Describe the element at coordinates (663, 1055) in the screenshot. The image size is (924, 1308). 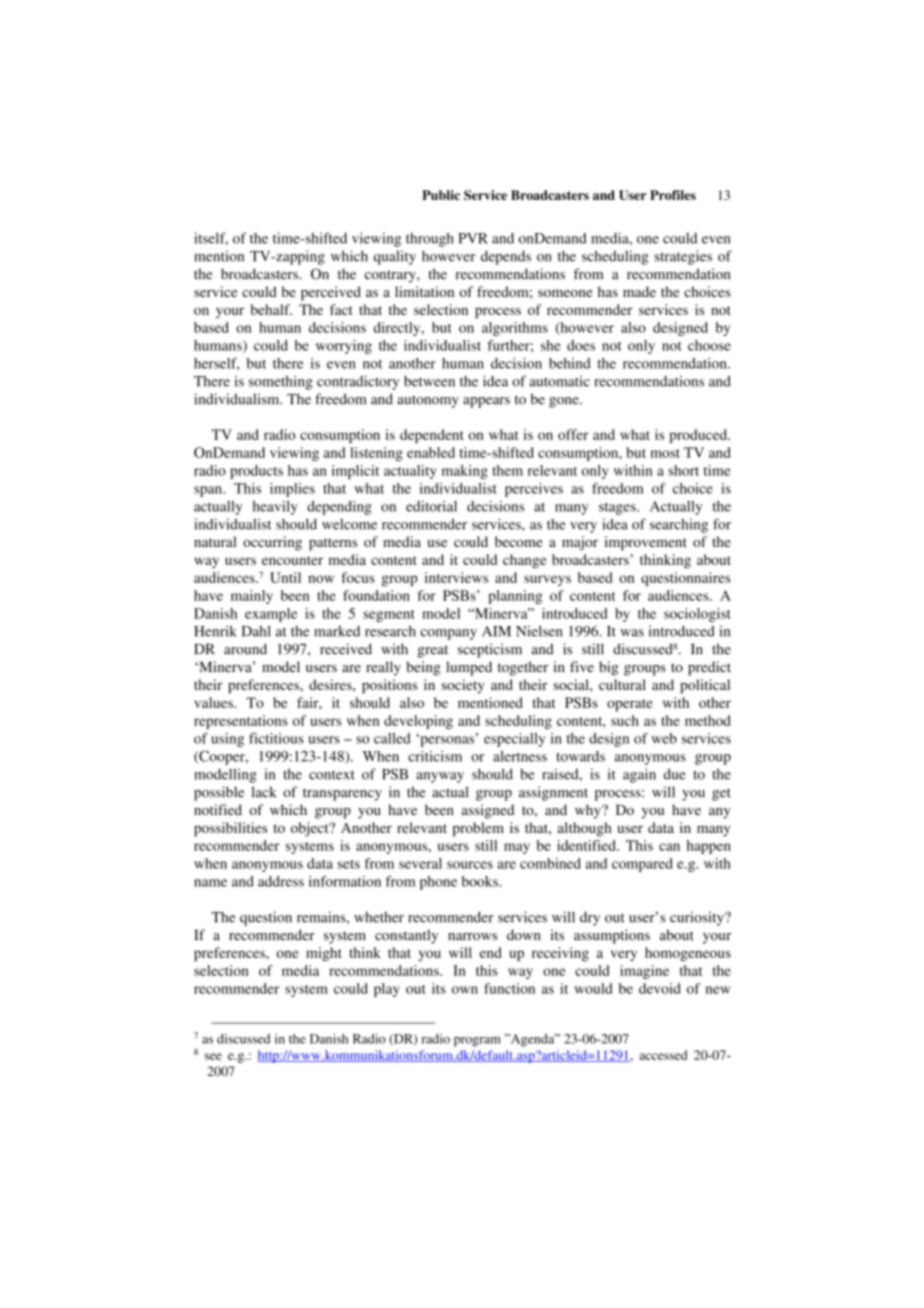
I see `accessed` at that location.
